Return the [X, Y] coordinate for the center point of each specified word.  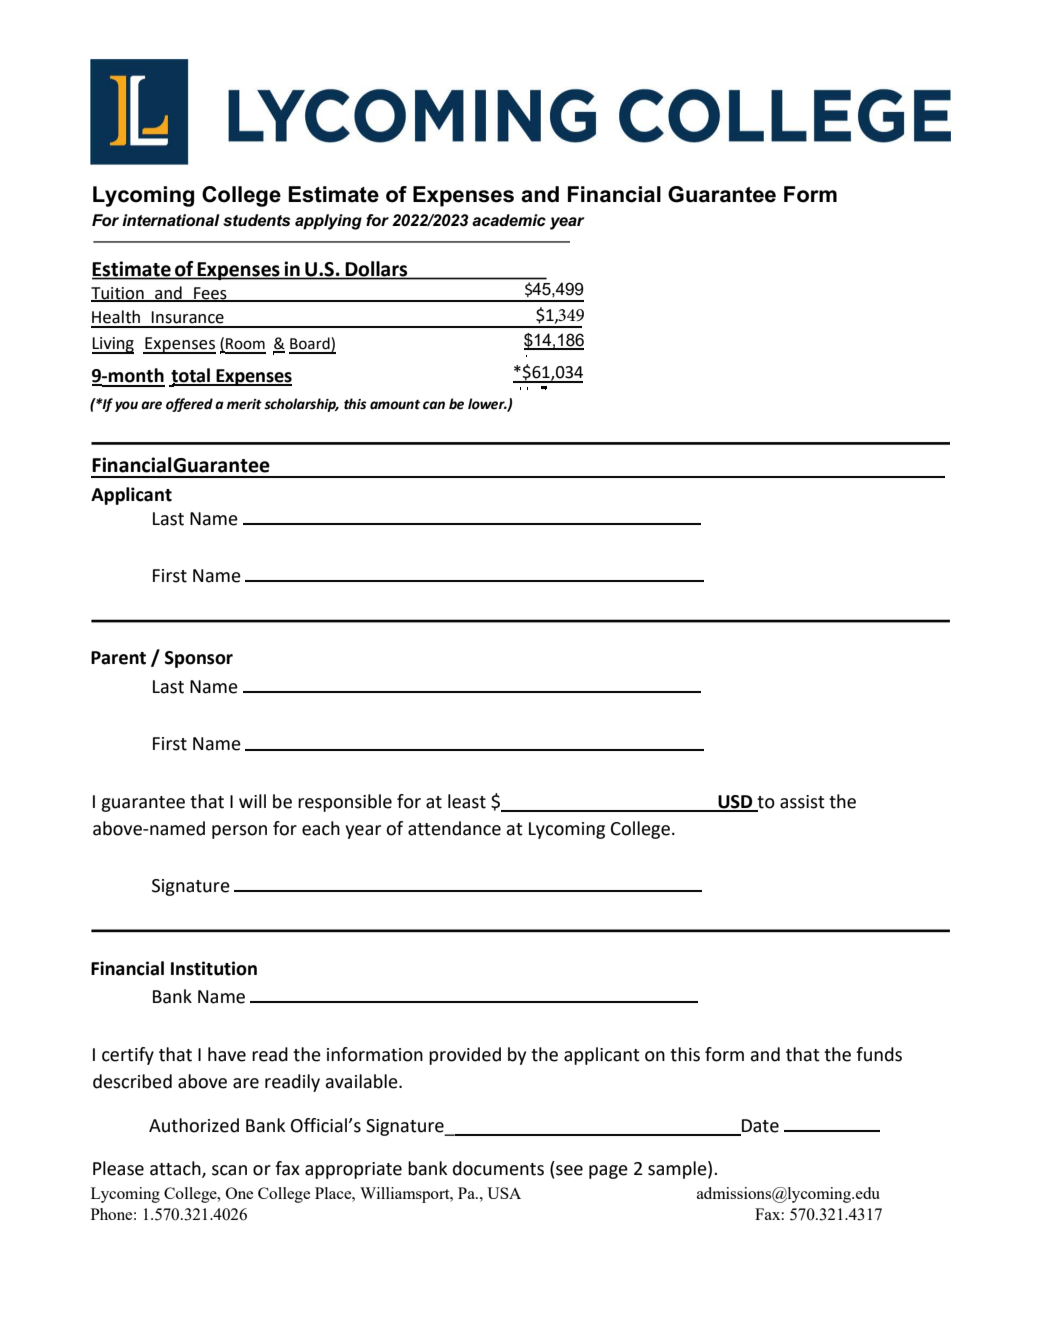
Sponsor [199, 659]
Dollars [376, 268]
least [467, 801]
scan [229, 1170]
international [171, 220]
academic [509, 220]
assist [802, 802]
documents [498, 1168]
